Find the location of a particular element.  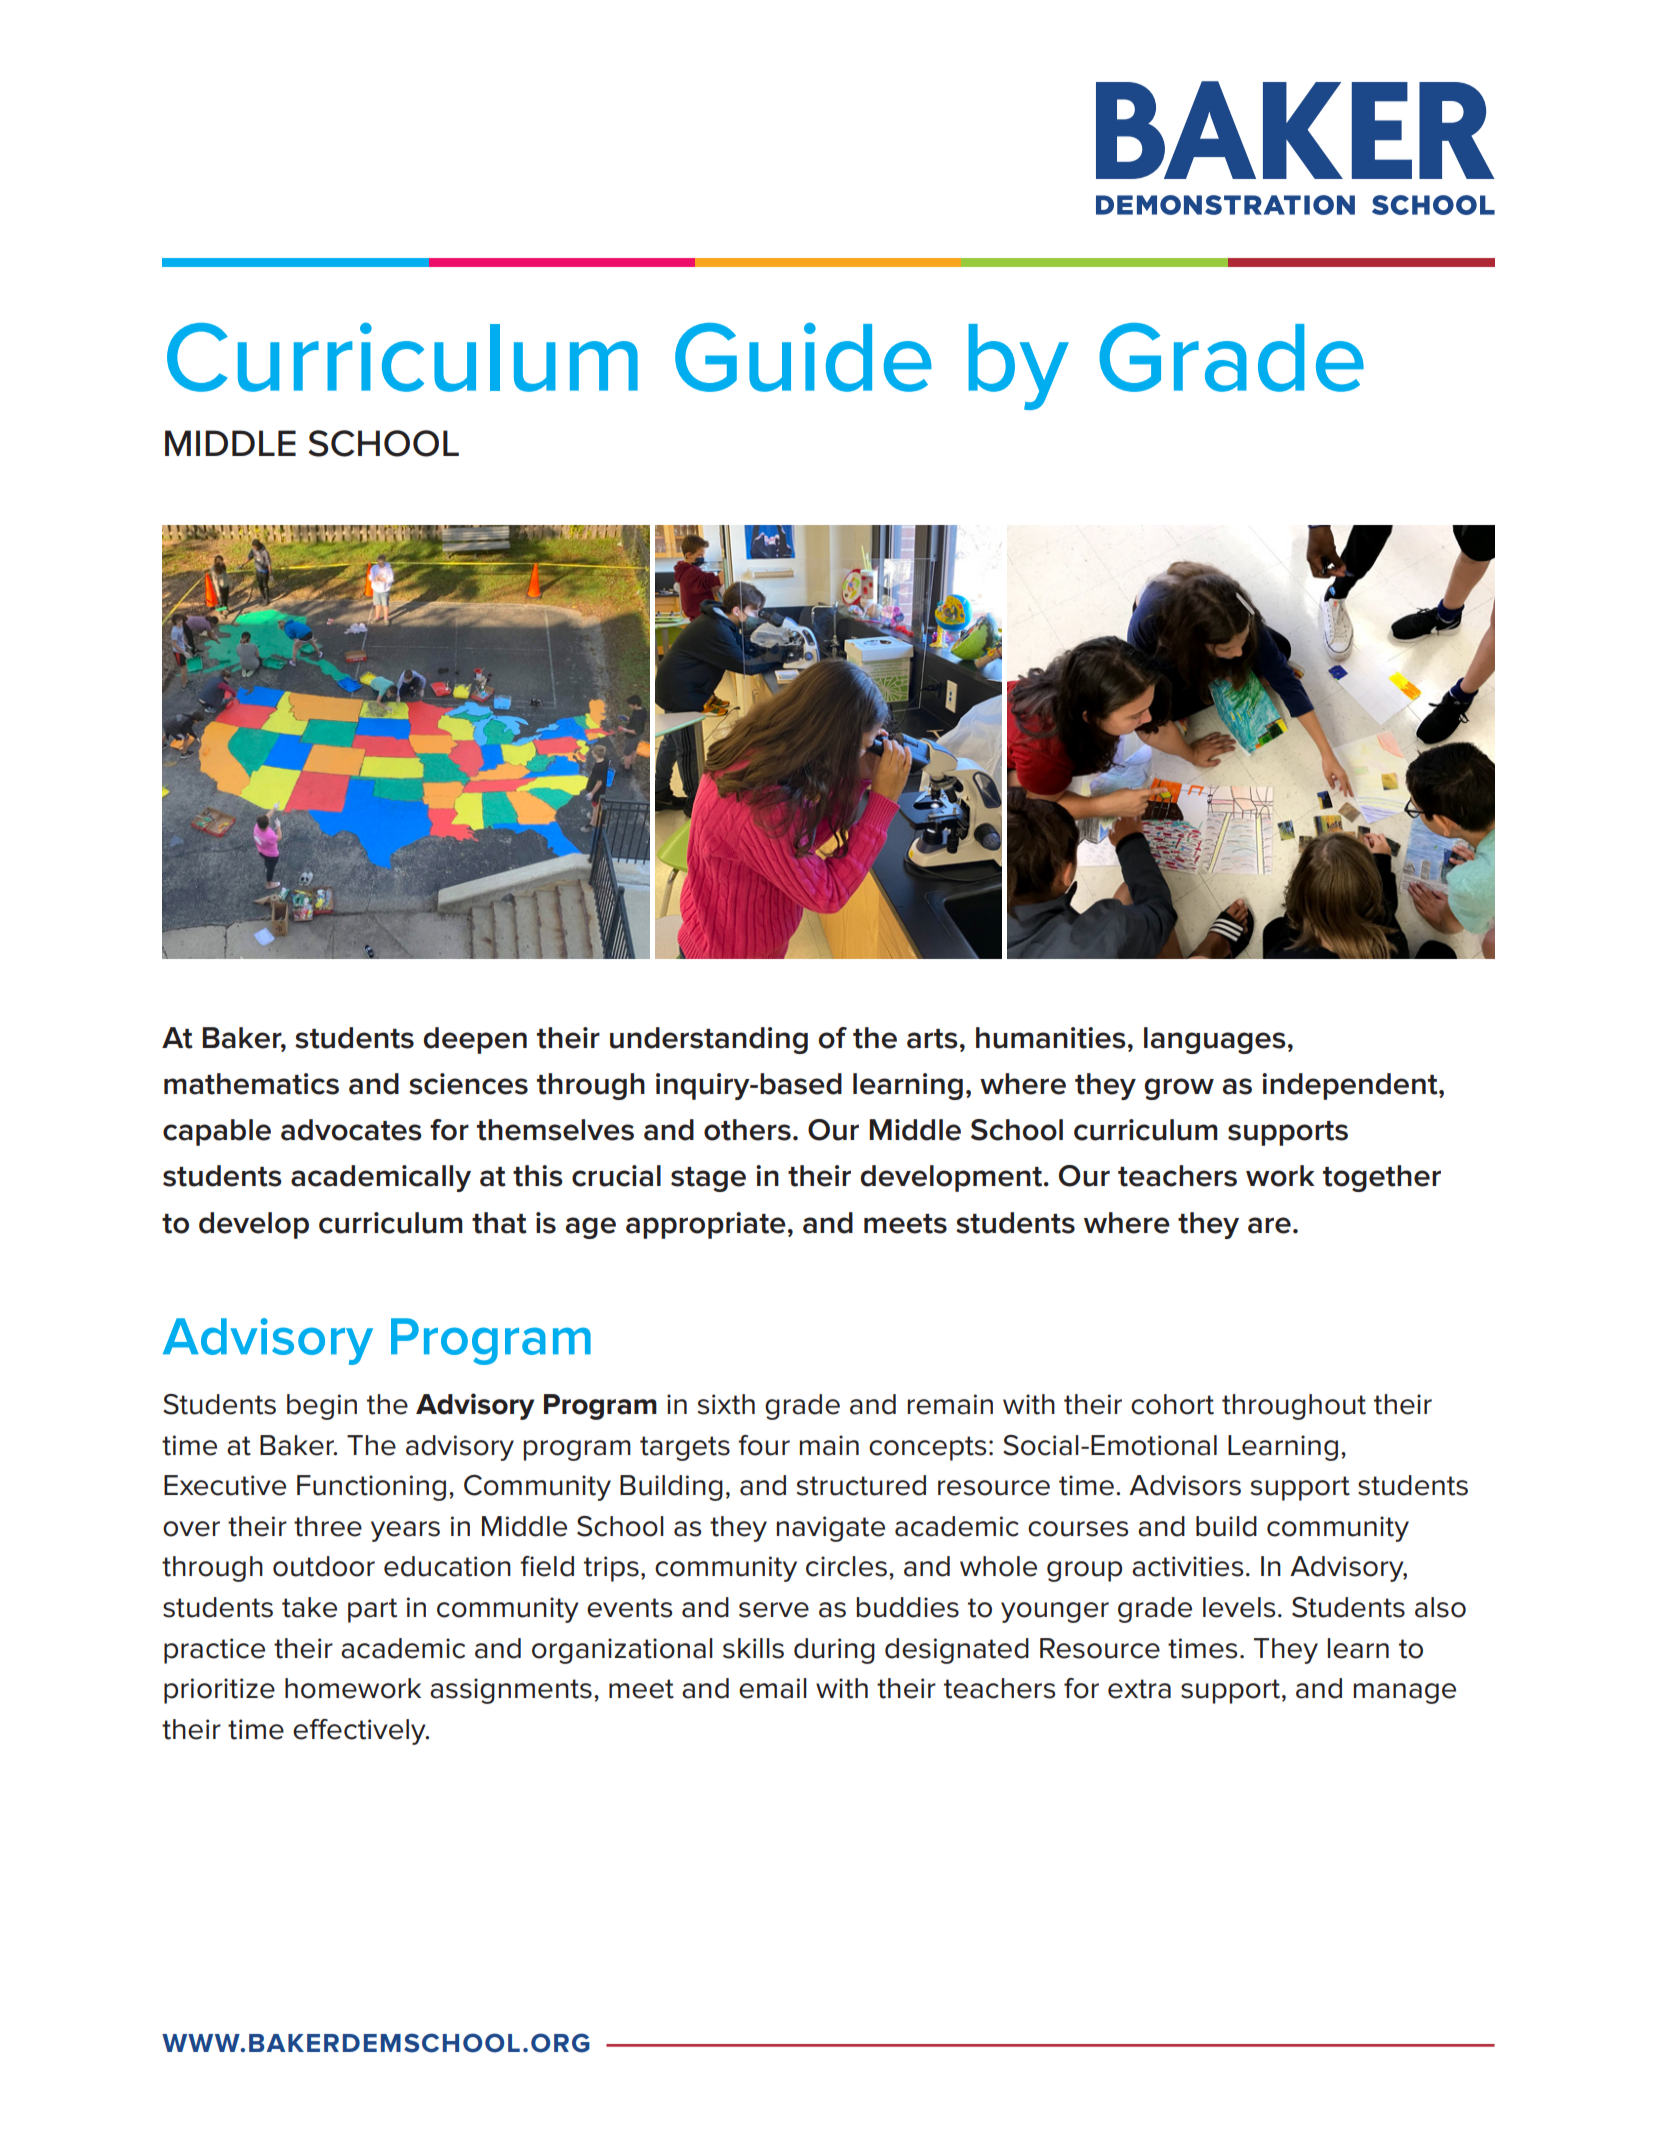

email is located at coordinates (773, 1688).
